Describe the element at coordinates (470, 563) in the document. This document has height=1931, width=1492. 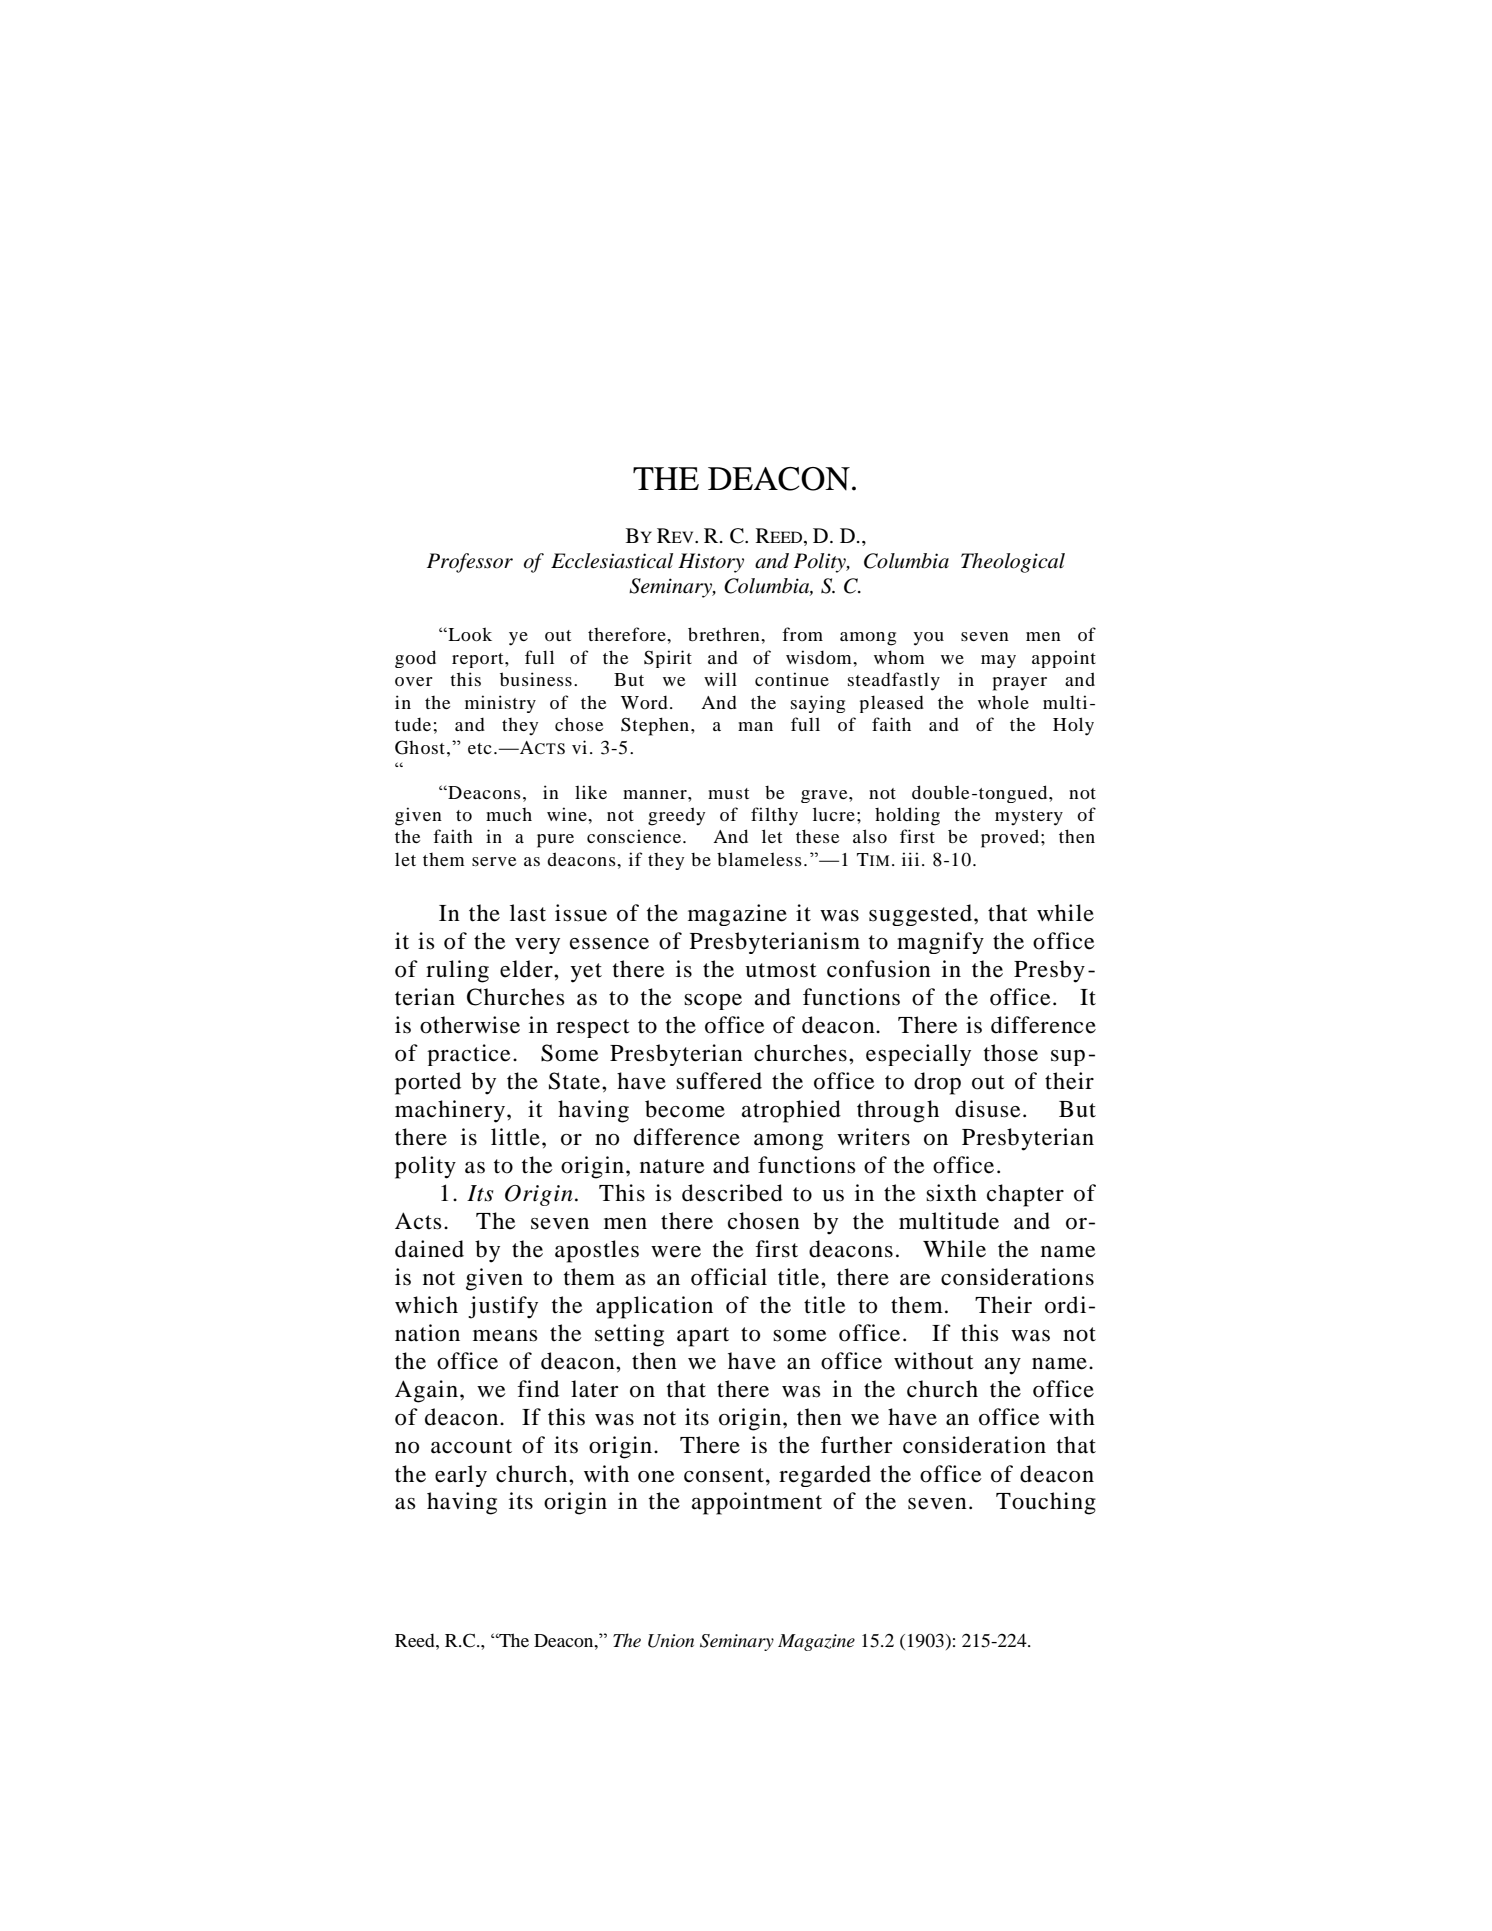
I see `Professor` at that location.
